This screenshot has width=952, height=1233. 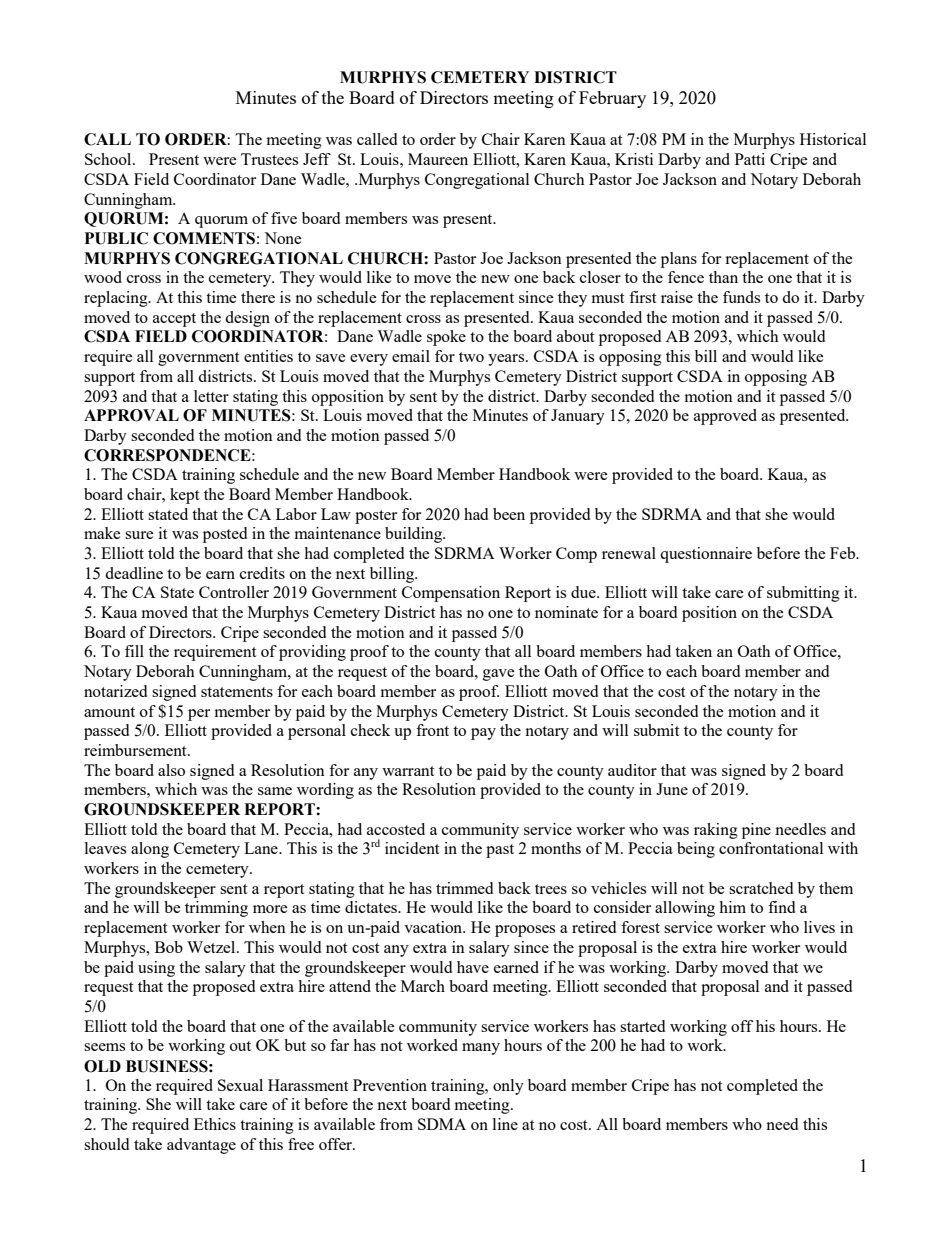 I want to click on only, so click(x=508, y=1087).
